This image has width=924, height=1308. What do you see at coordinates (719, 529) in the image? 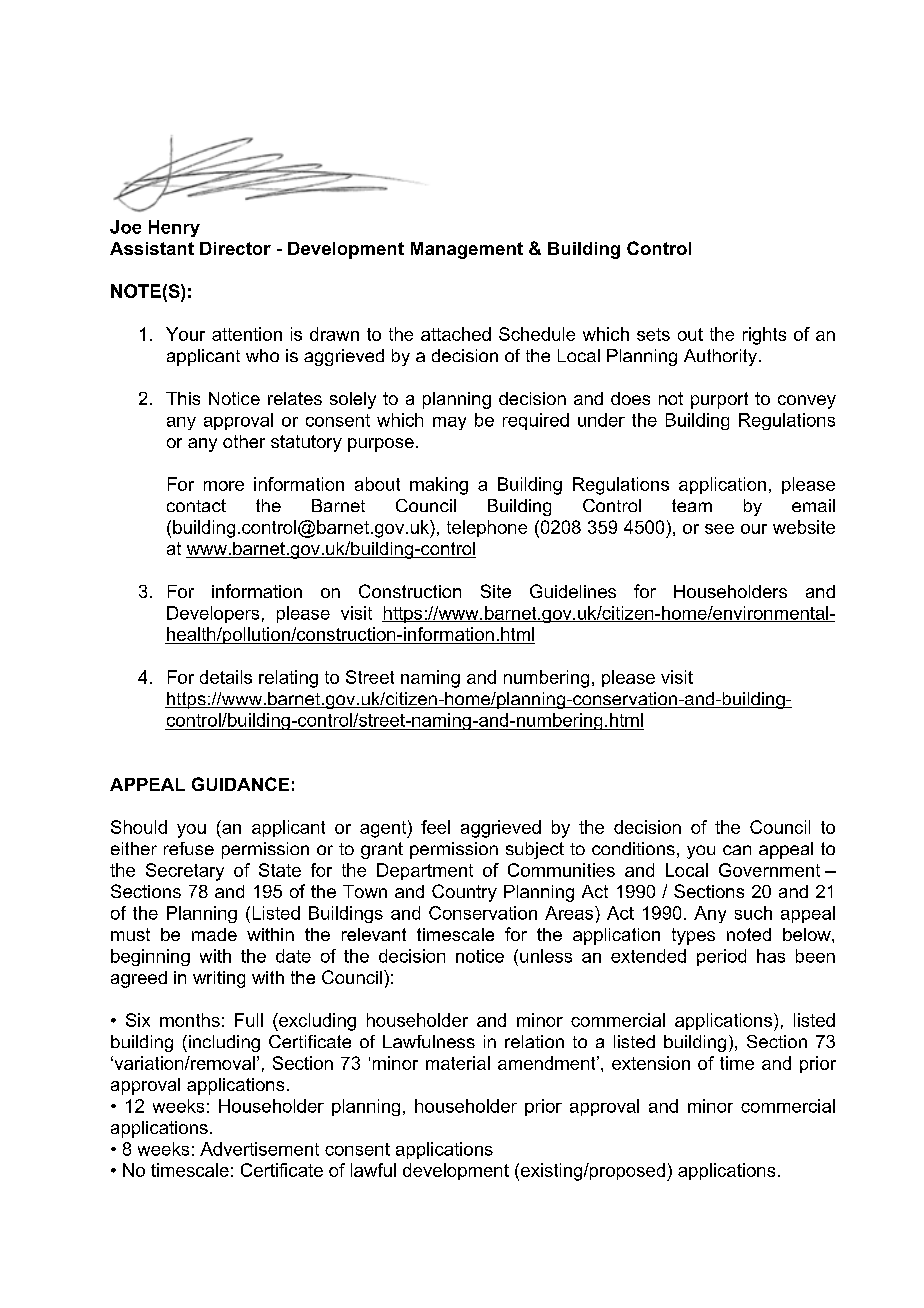
I see `see` at bounding box center [719, 529].
